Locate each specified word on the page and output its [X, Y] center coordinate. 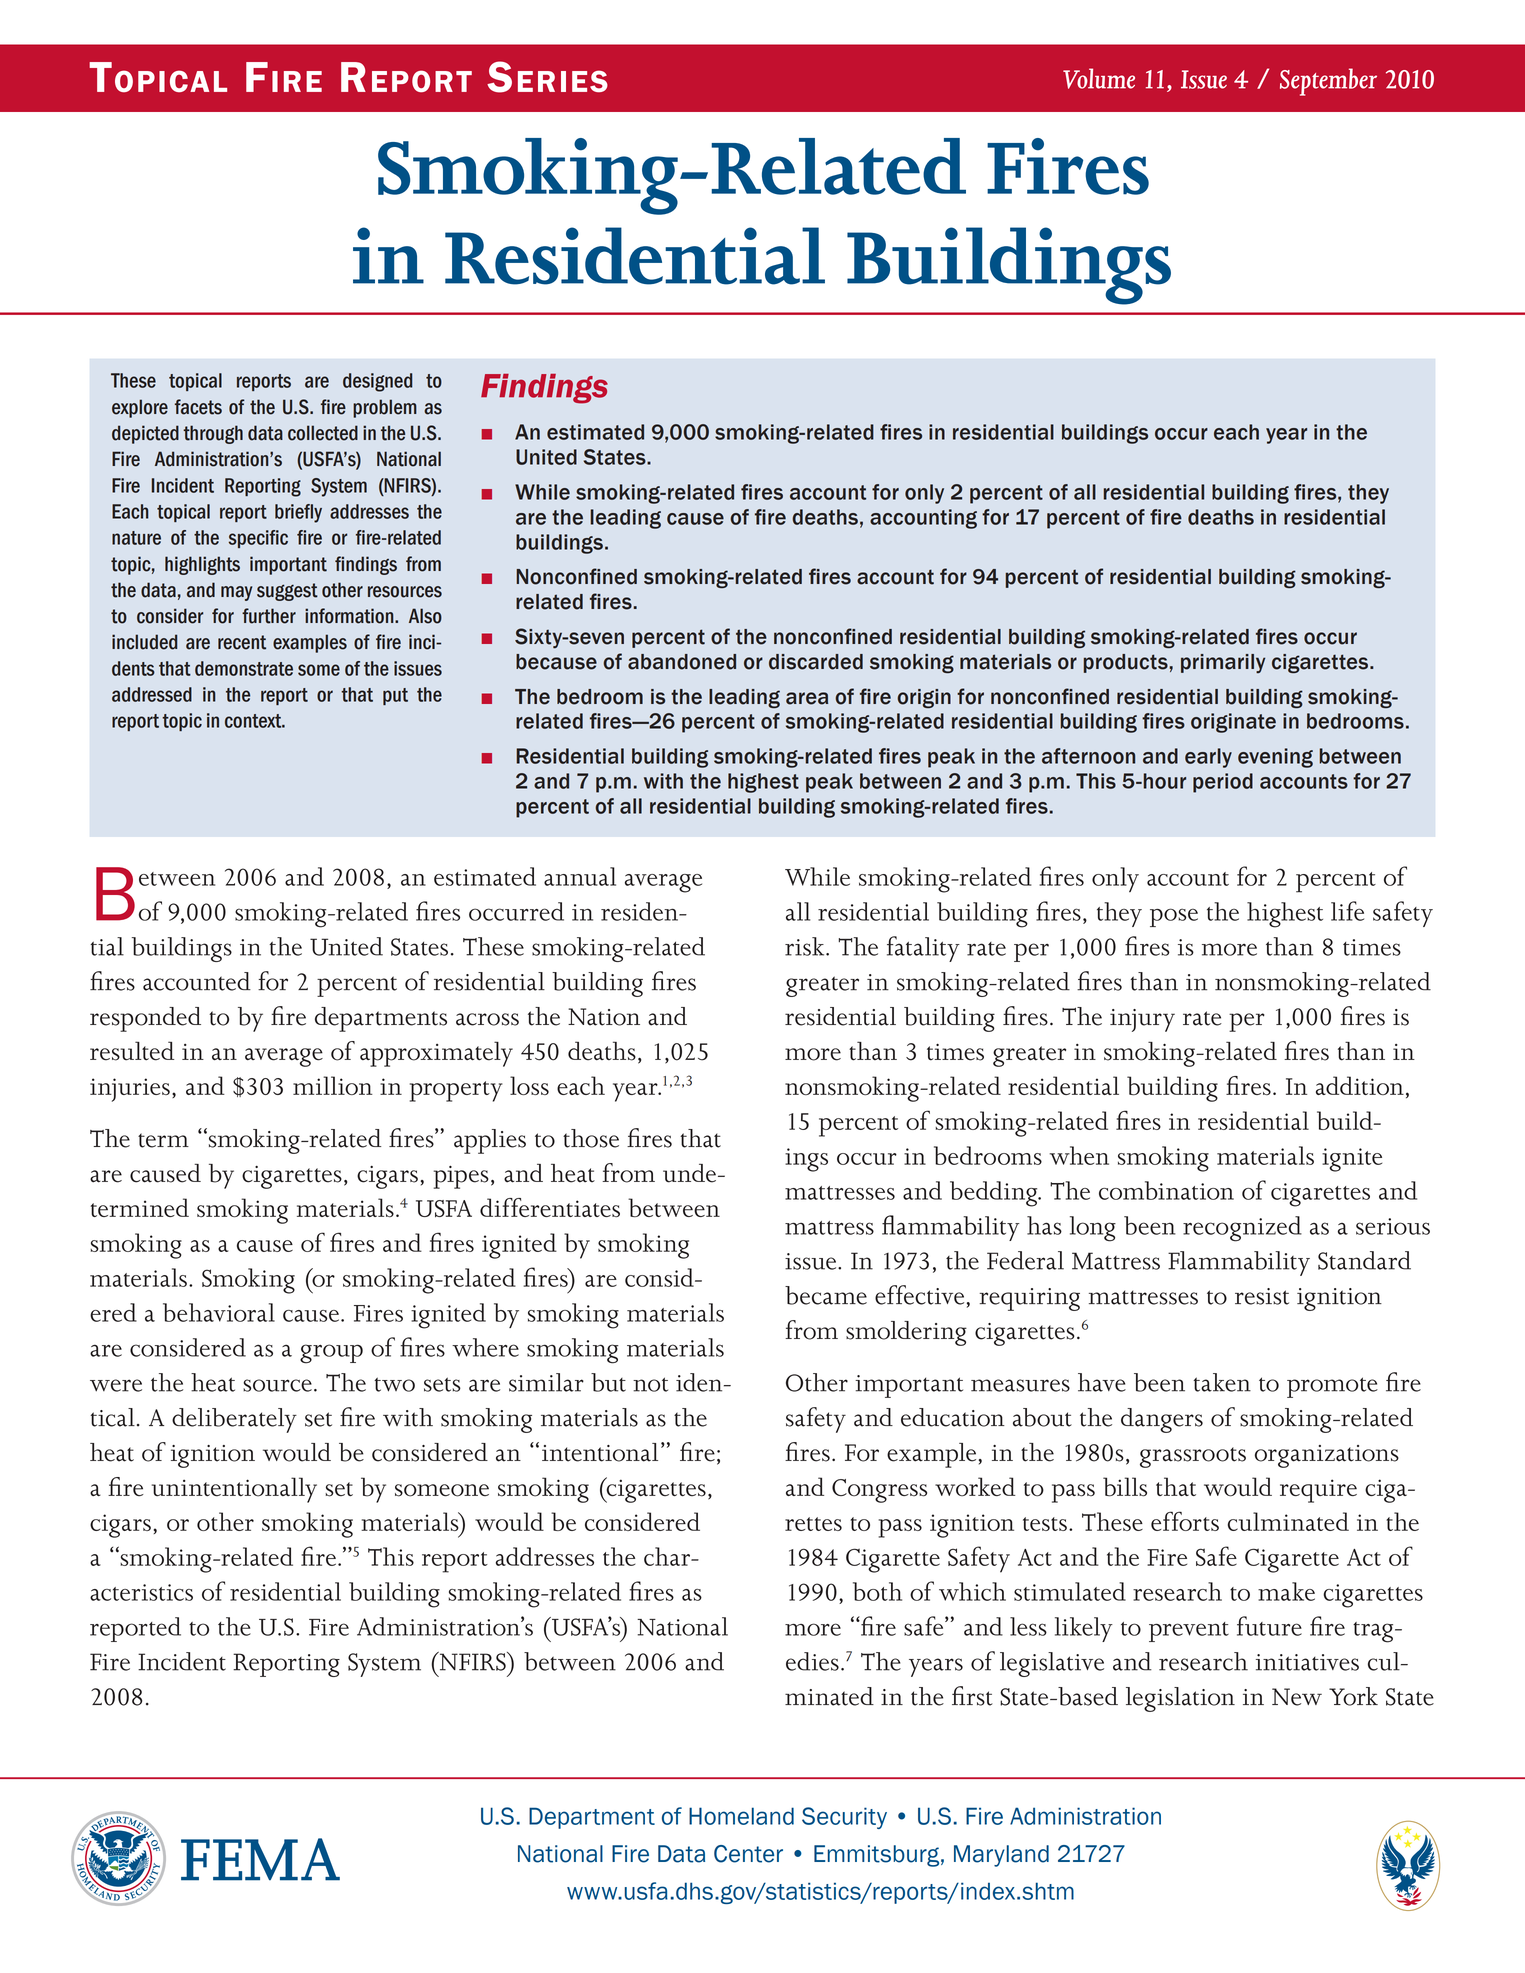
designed [377, 382]
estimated [485, 876]
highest [1285, 915]
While [817, 876]
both [877, 1591]
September [1328, 82]
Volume [1099, 78]
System [384, 1665]
